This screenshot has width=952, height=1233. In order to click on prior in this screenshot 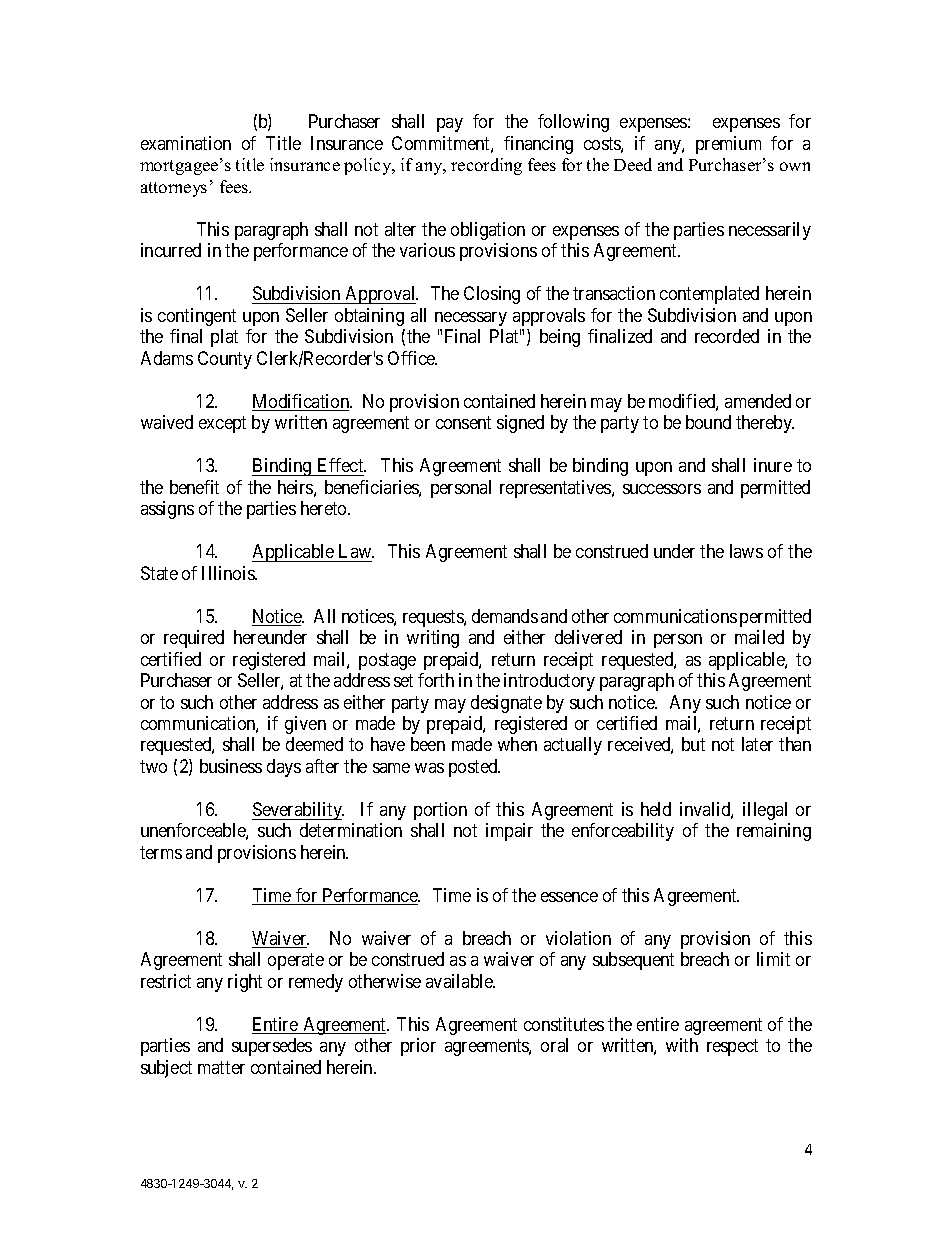, I will do `click(418, 1047)`.
